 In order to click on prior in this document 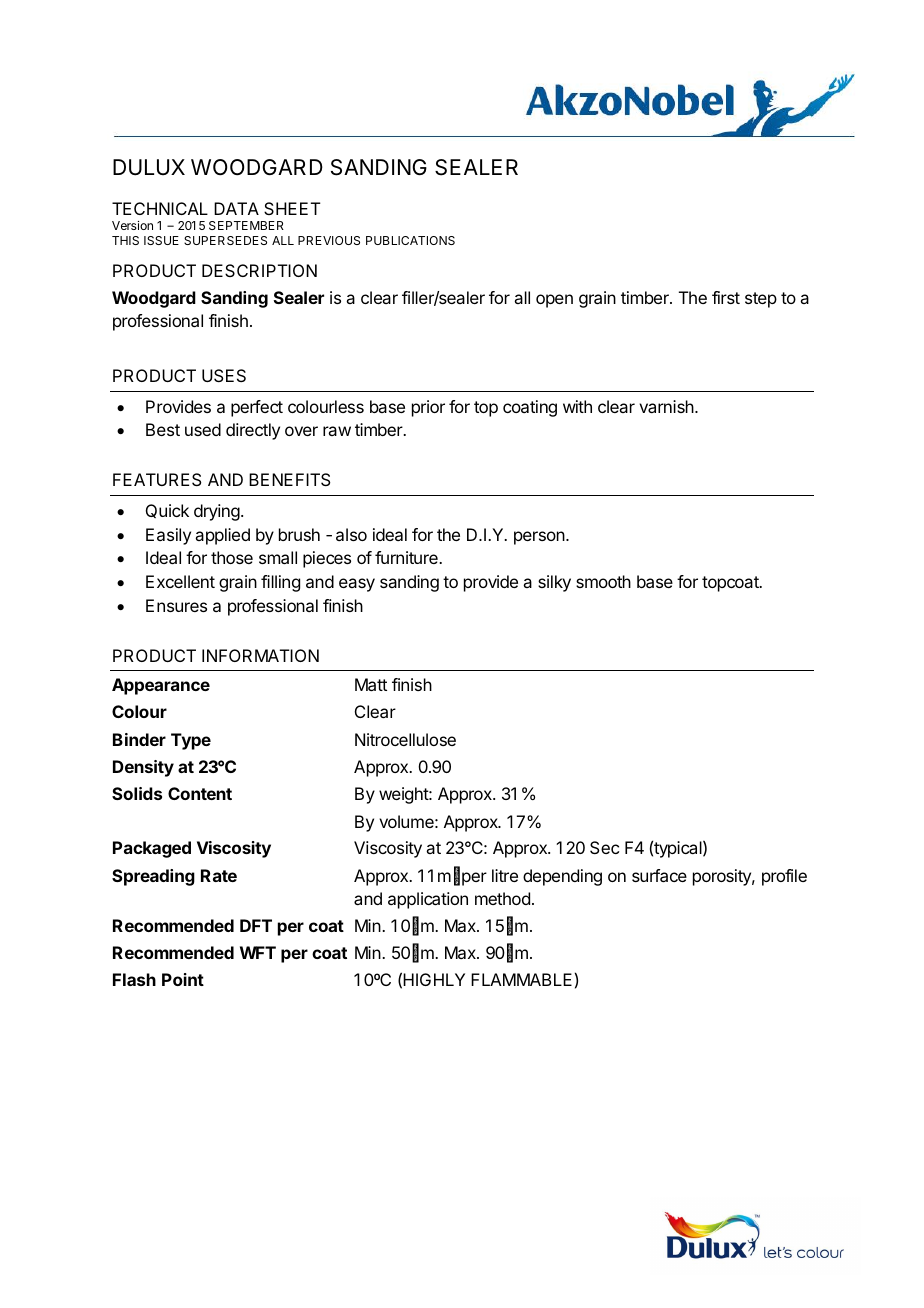, I will do `click(428, 408)`.
